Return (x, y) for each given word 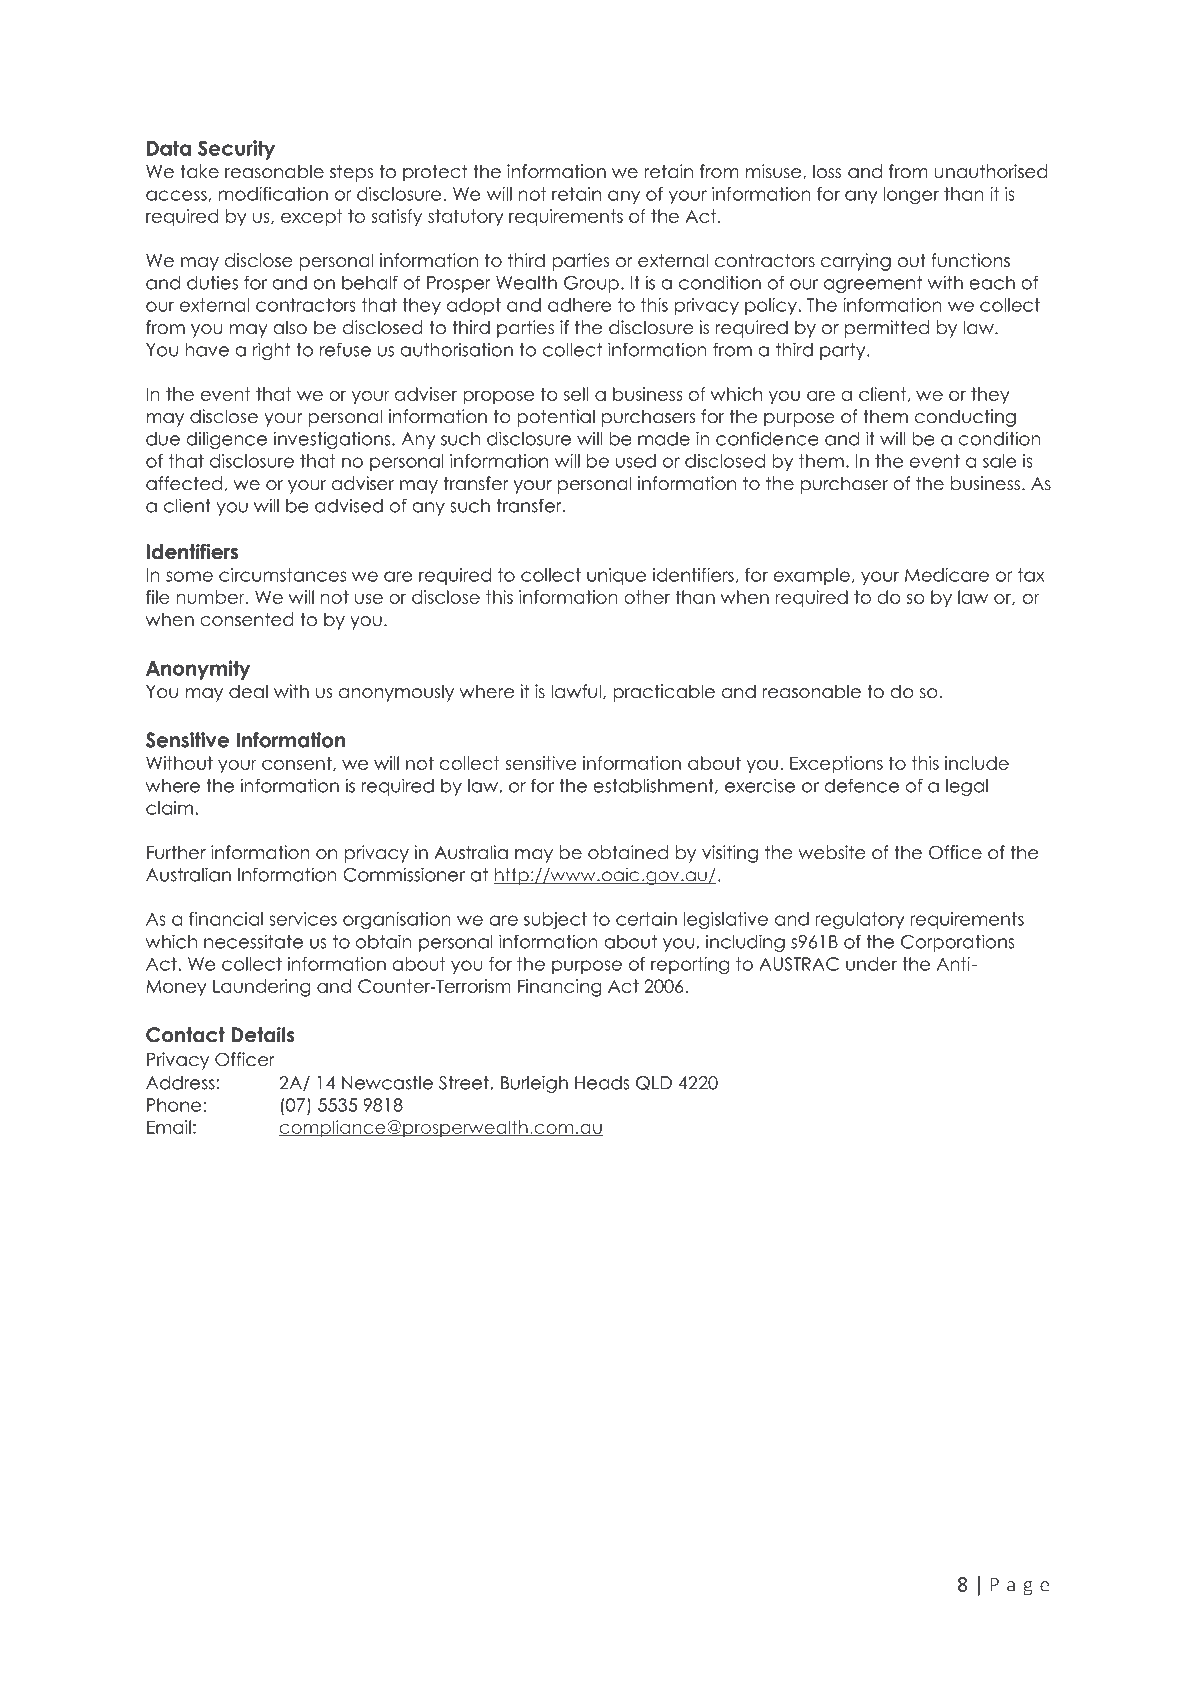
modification (273, 194)
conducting (965, 418)
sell (576, 394)
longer (911, 196)
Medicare (947, 575)
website (832, 852)
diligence (226, 440)
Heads (602, 1083)
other (647, 597)
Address (180, 1083)
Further (176, 852)
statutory (466, 218)
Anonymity (198, 670)
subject (555, 921)
